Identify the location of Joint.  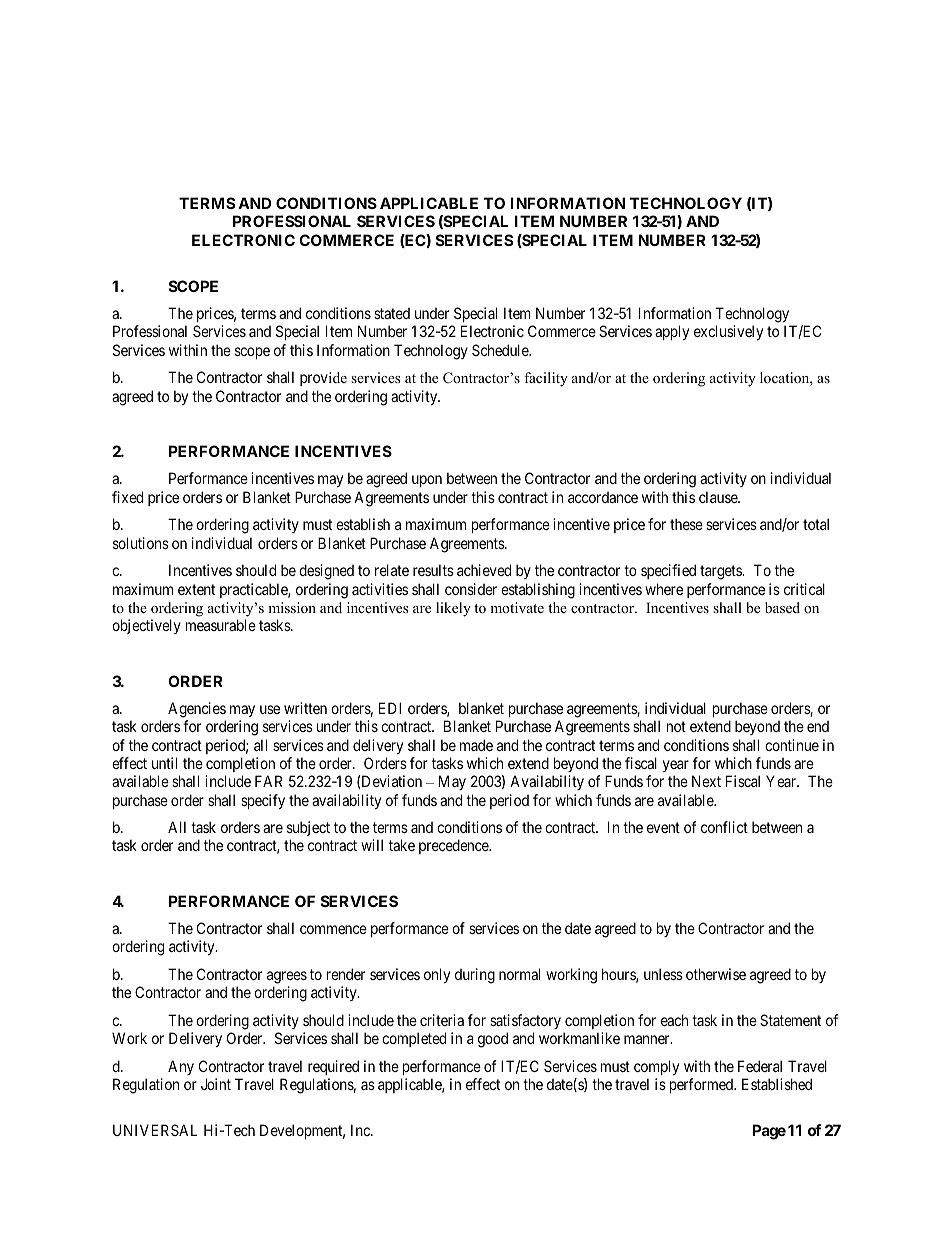
(216, 1084).
